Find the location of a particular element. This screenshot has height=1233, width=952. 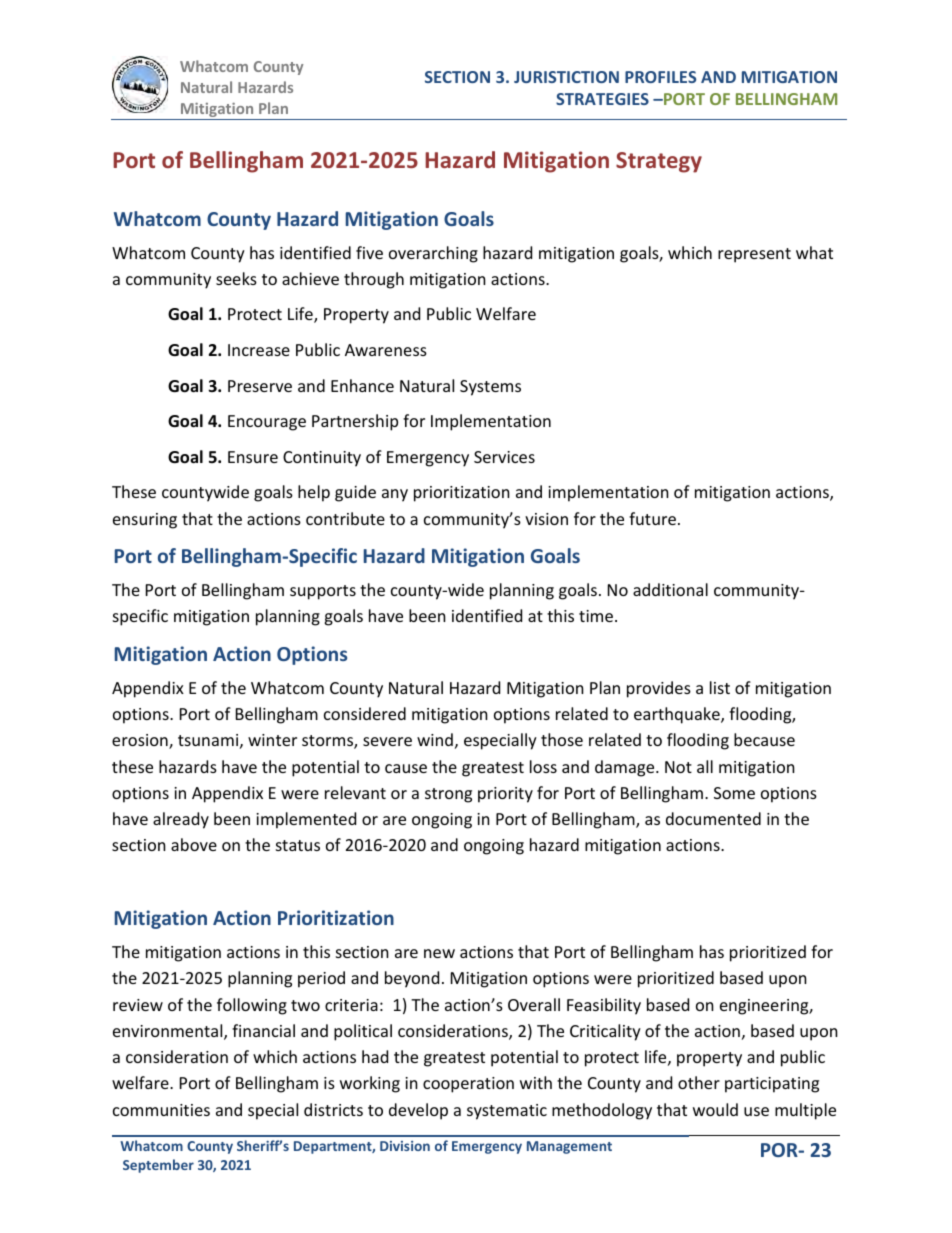

systematic is located at coordinates (507, 1112).
